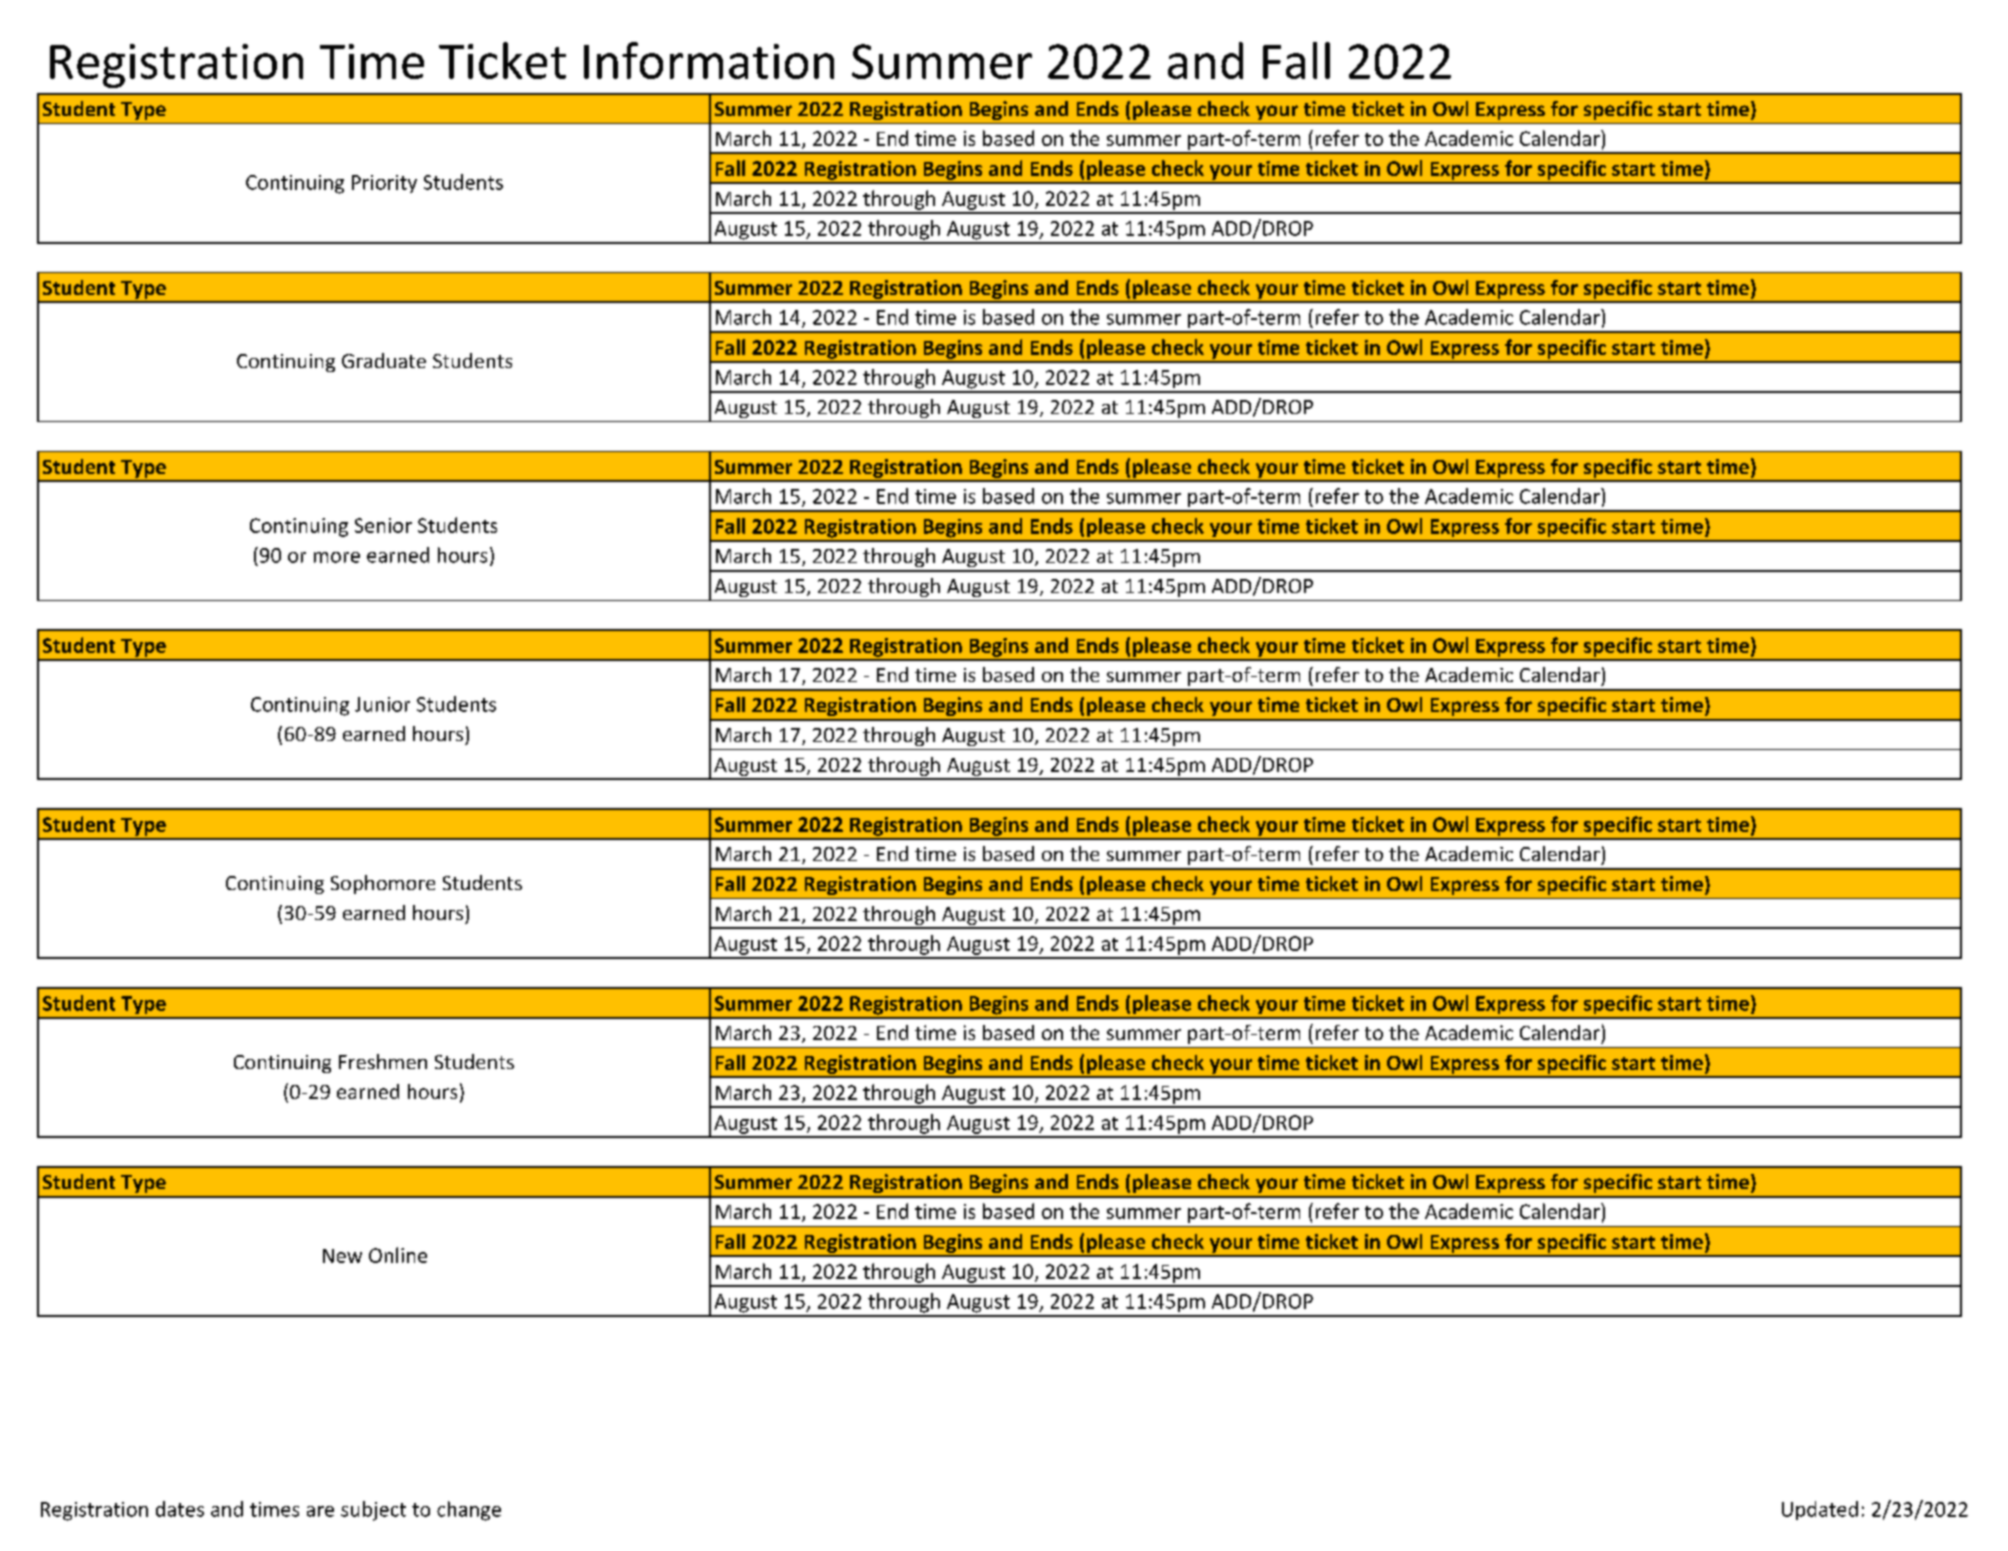 The image size is (2008, 1551). Describe the element at coordinates (384, 184) in the page. I see `Priority` at that location.
